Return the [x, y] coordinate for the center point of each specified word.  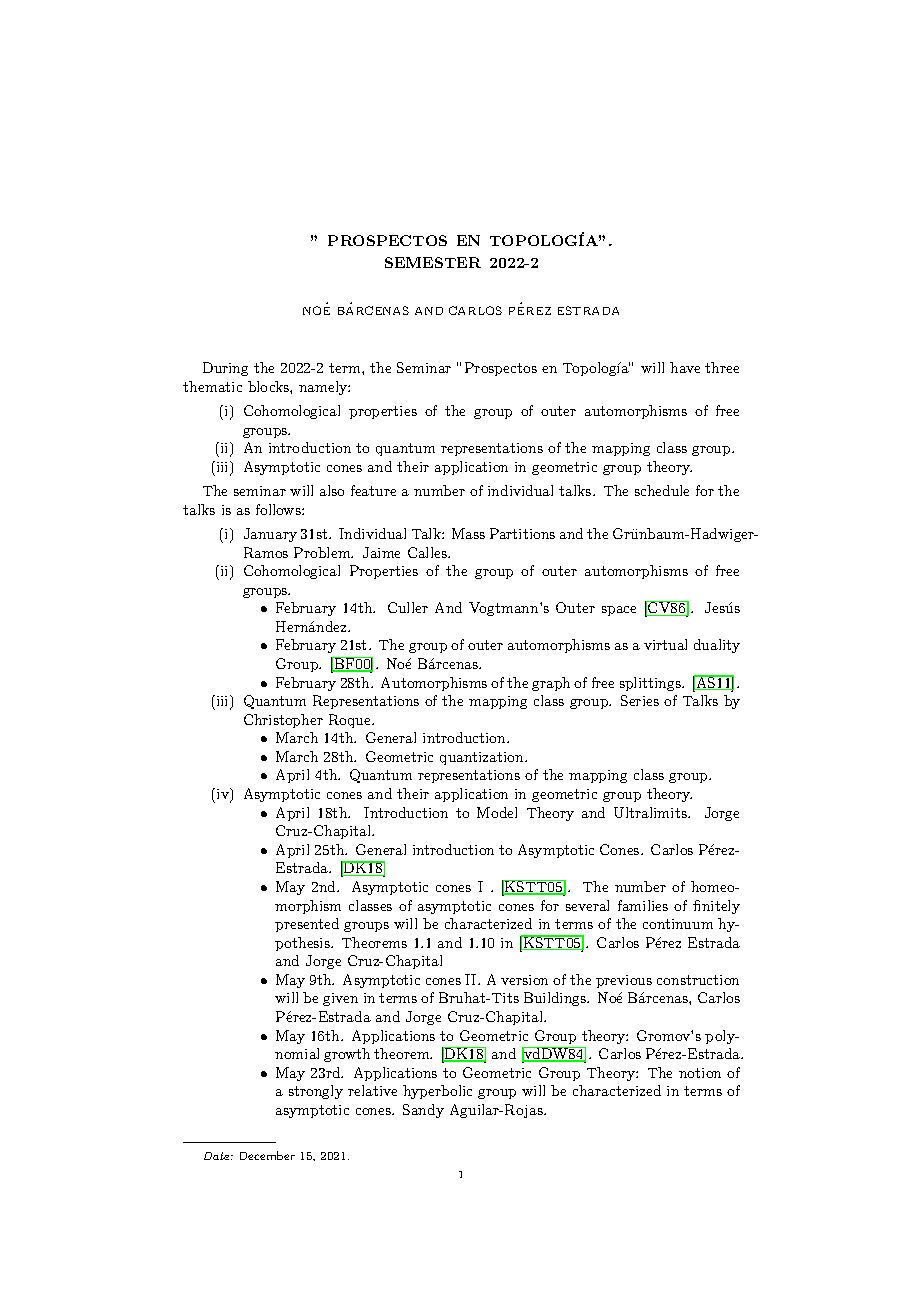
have [685, 367]
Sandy [423, 1111]
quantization [483, 758]
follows [279, 509]
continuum [678, 924]
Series [640, 700]
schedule [662, 490]
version [524, 980]
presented [307, 925]
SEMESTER [433, 262]
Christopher [283, 721]
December [267, 1155]
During [225, 369]
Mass [468, 533]
